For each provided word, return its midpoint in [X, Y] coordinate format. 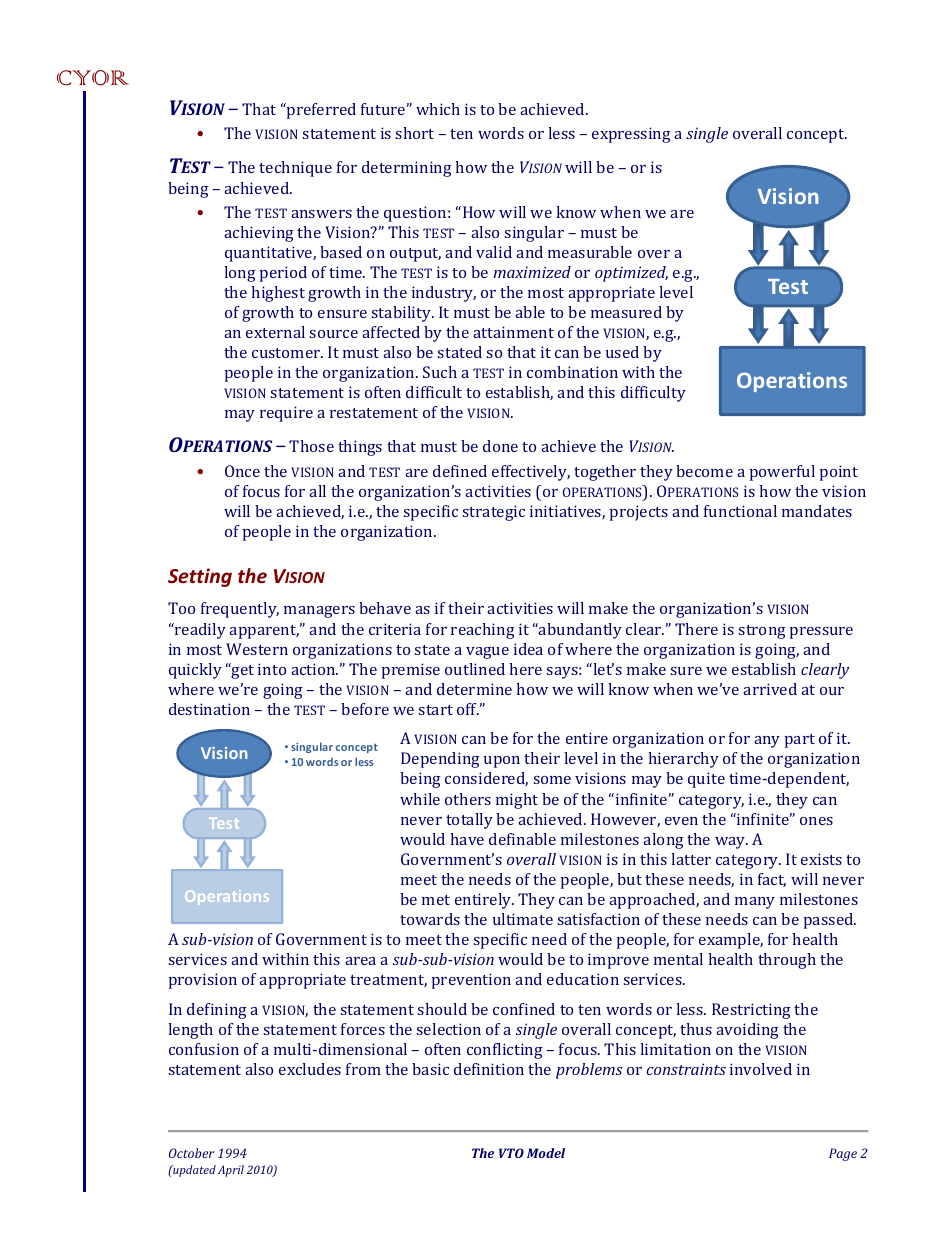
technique [295, 169]
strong [762, 632]
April [231, 1171]
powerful [782, 473]
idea [528, 649]
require [286, 414]
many [755, 903]
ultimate [523, 919]
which [438, 109]
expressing [631, 135]
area [360, 961]
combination [572, 372]
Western [257, 649]
